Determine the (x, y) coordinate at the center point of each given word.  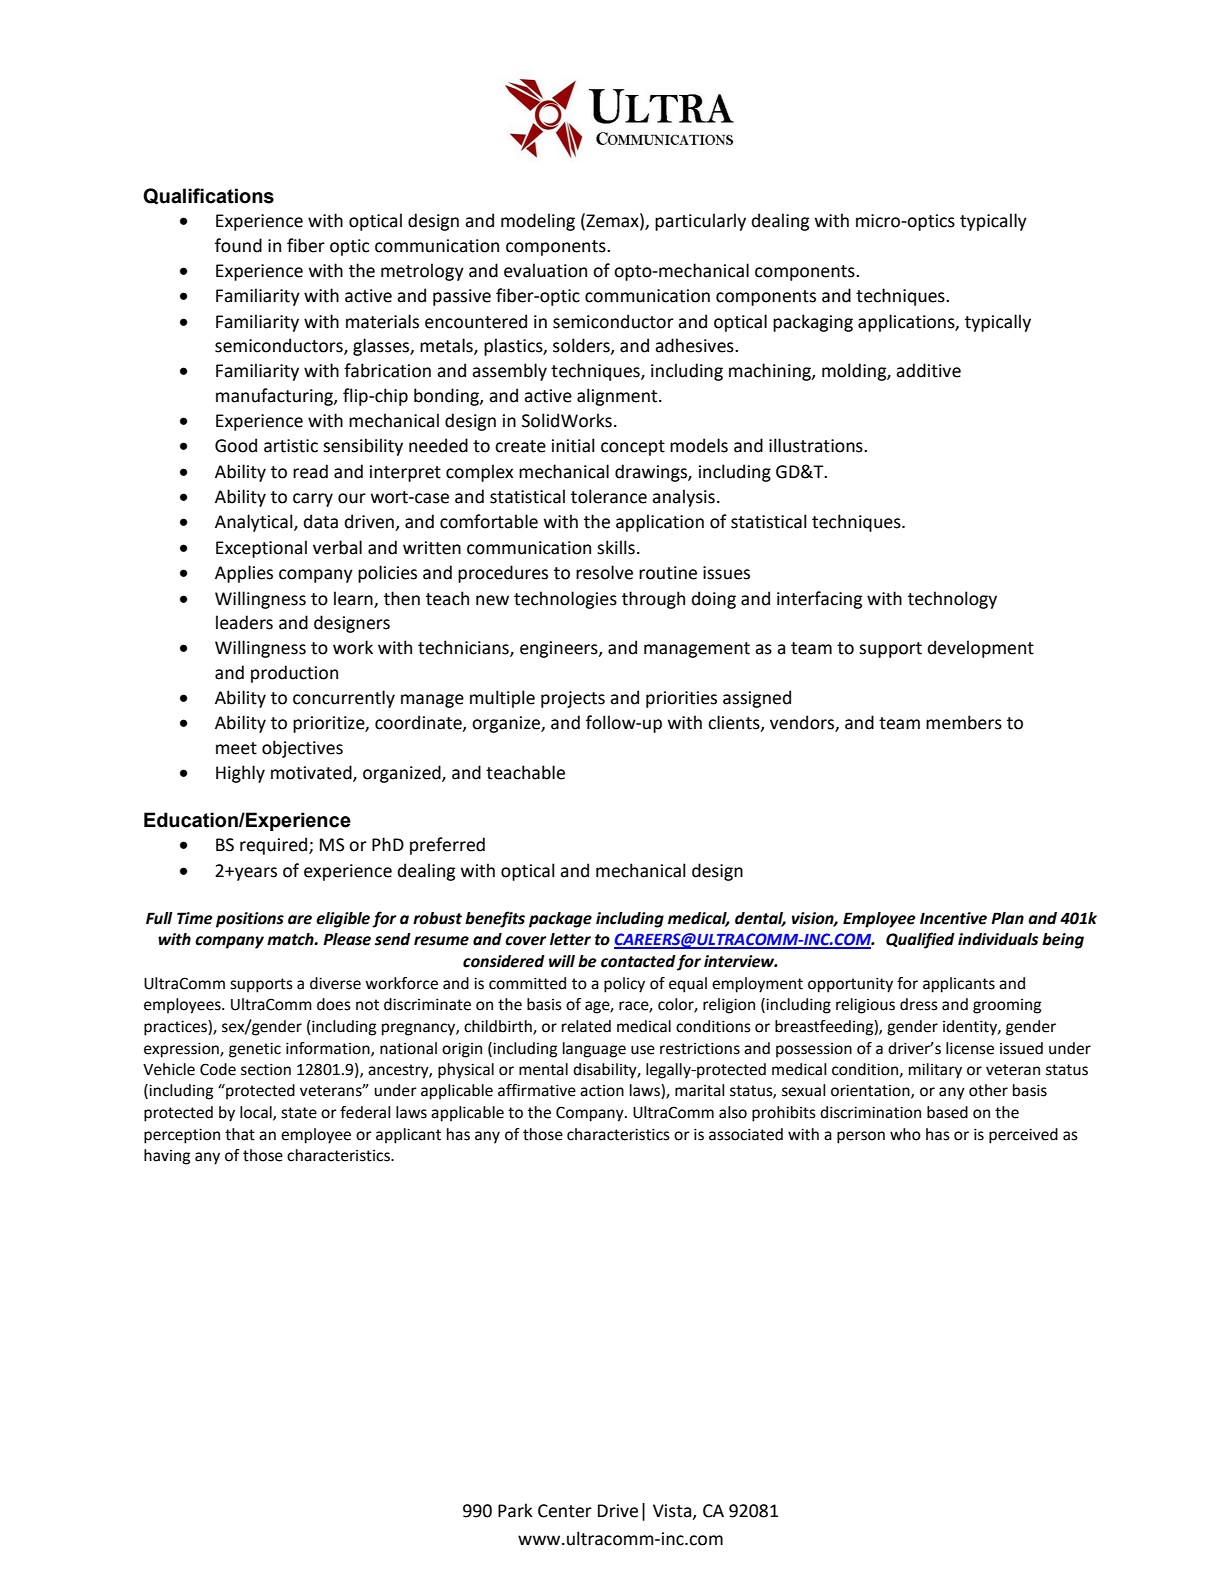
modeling (538, 222)
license (970, 1048)
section (266, 1069)
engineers (560, 649)
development (981, 649)
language (594, 1050)
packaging (813, 323)
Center (565, 1511)
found (238, 245)
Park (515, 1510)
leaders (244, 622)
